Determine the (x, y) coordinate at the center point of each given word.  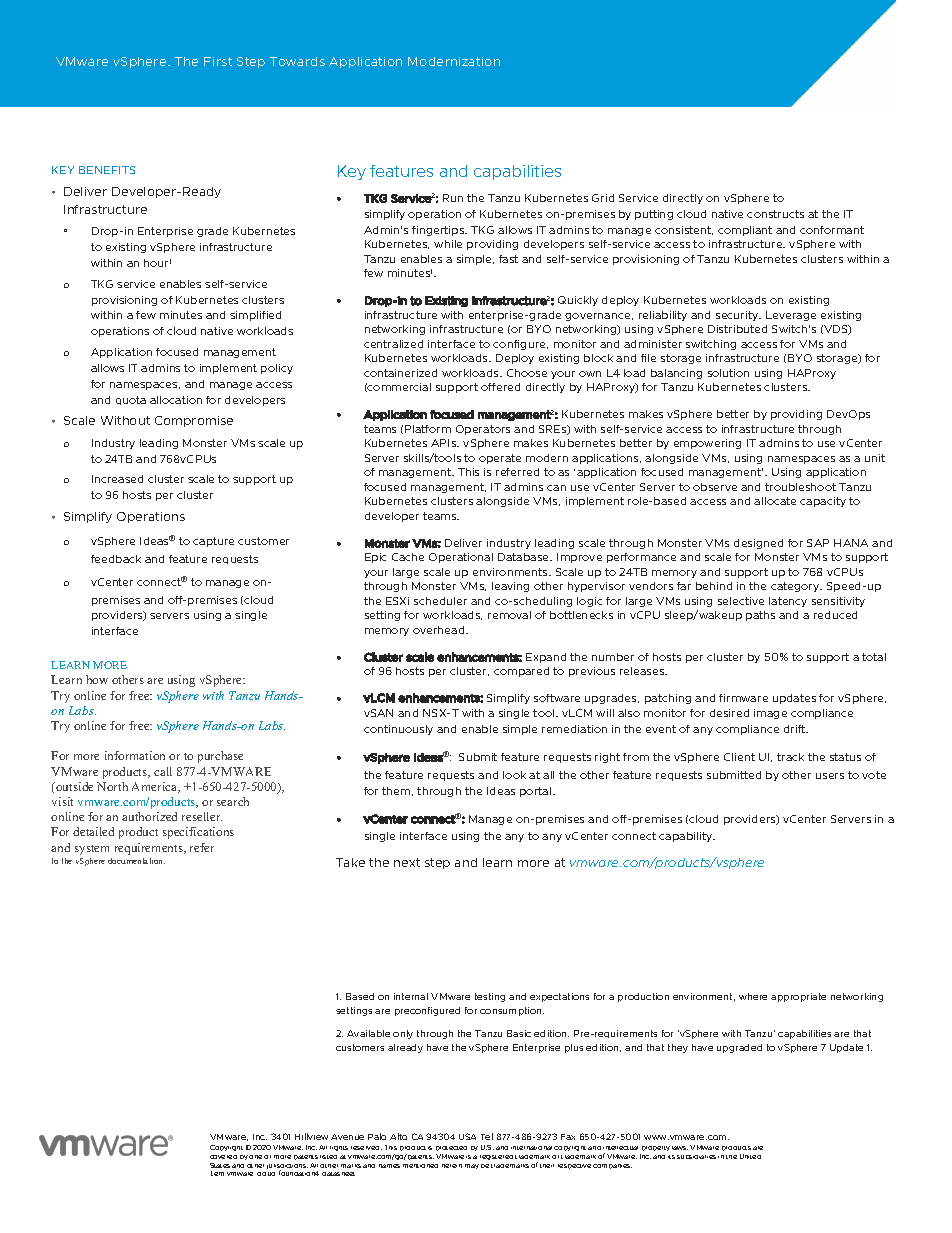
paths (760, 616)
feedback (116, 559)
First (218, 61)
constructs (775, 214)
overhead (440, 630)
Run (453, 198)
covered (223, 1157)
